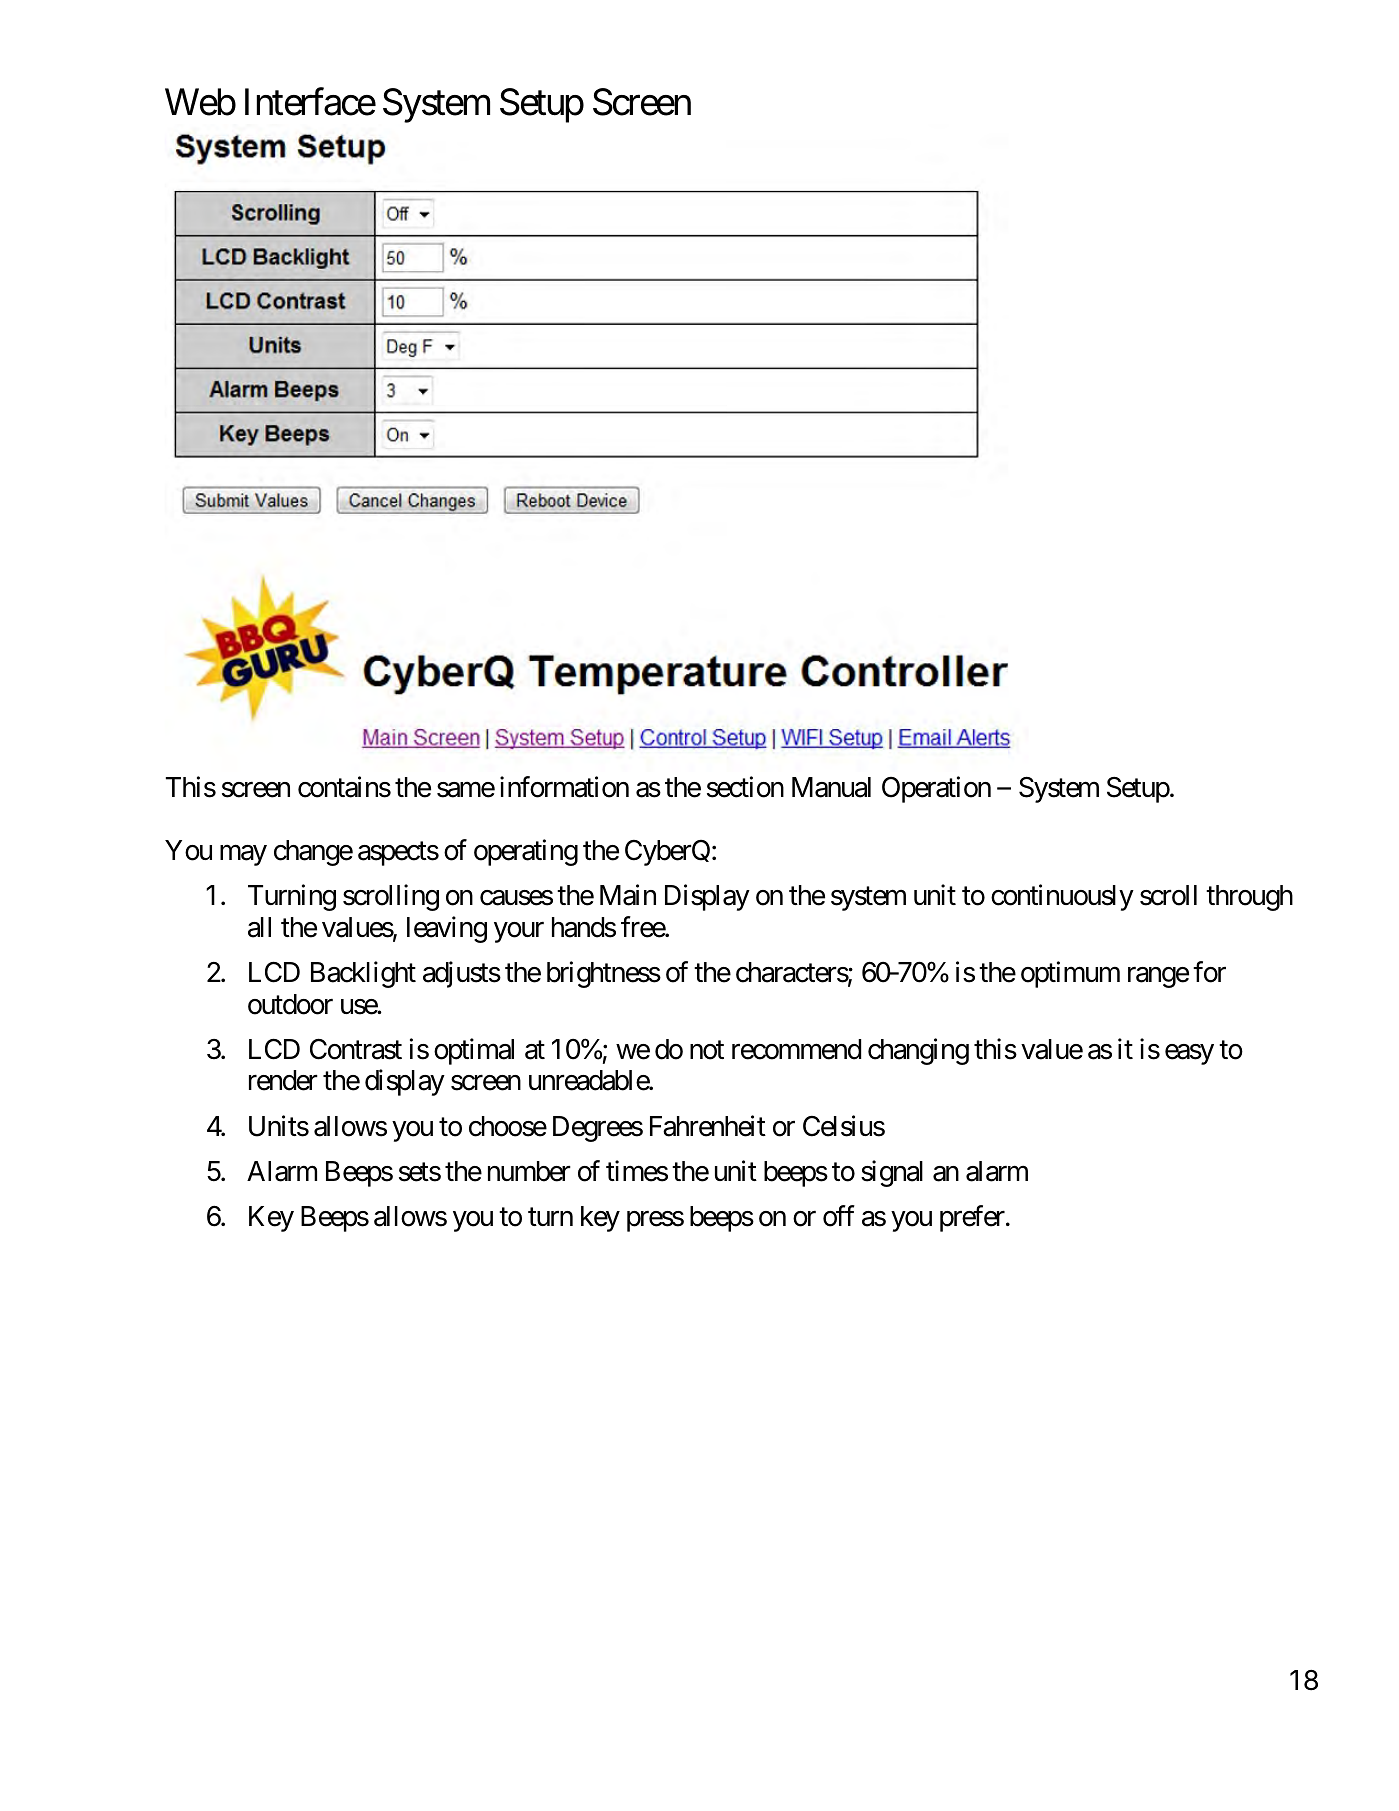  Describe the element at coordinates (973, 1219) in the screenshot. I see `prefer` at that location.
